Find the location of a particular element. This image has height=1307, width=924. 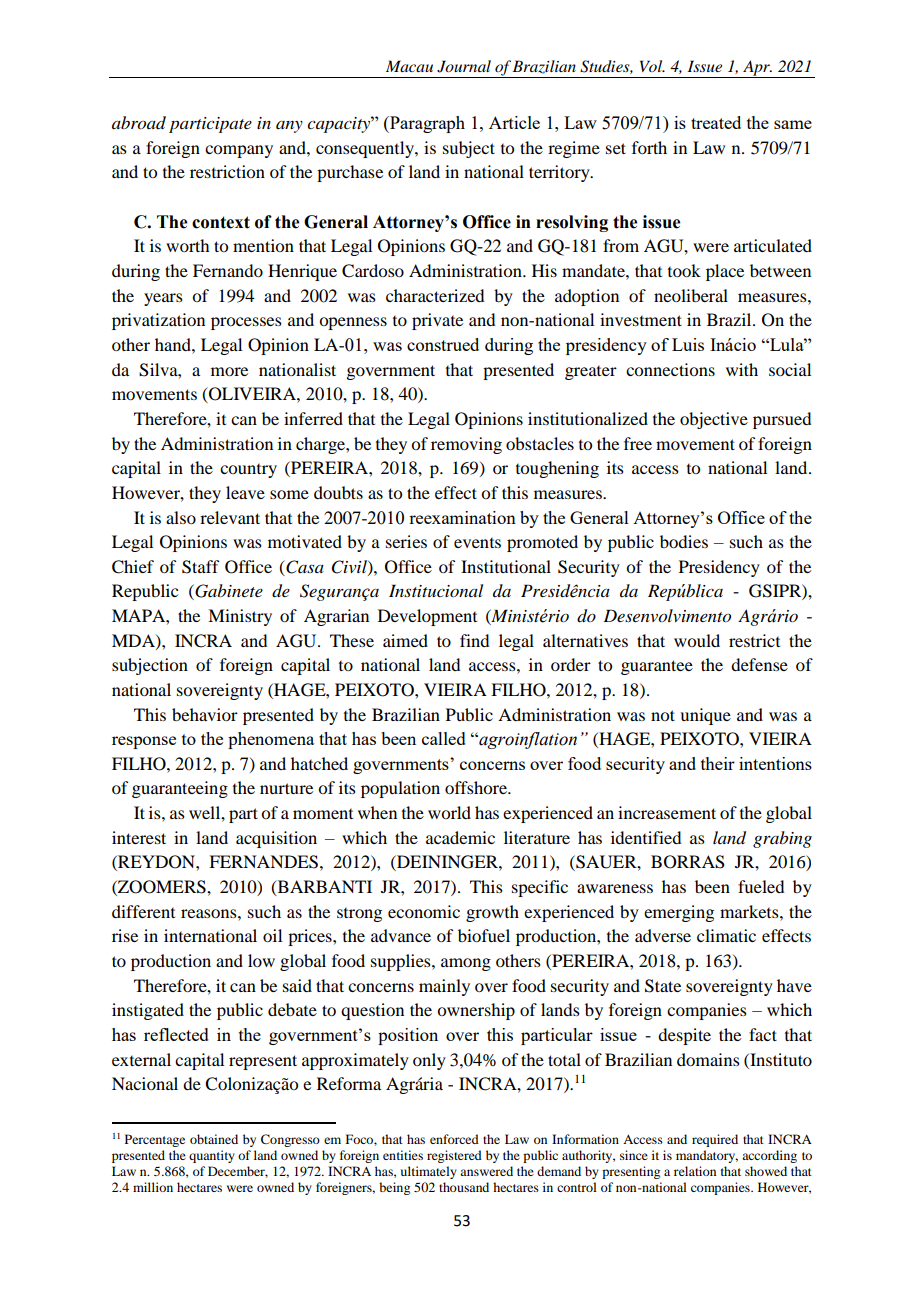

registered is located at coordinates (454, 1156).
